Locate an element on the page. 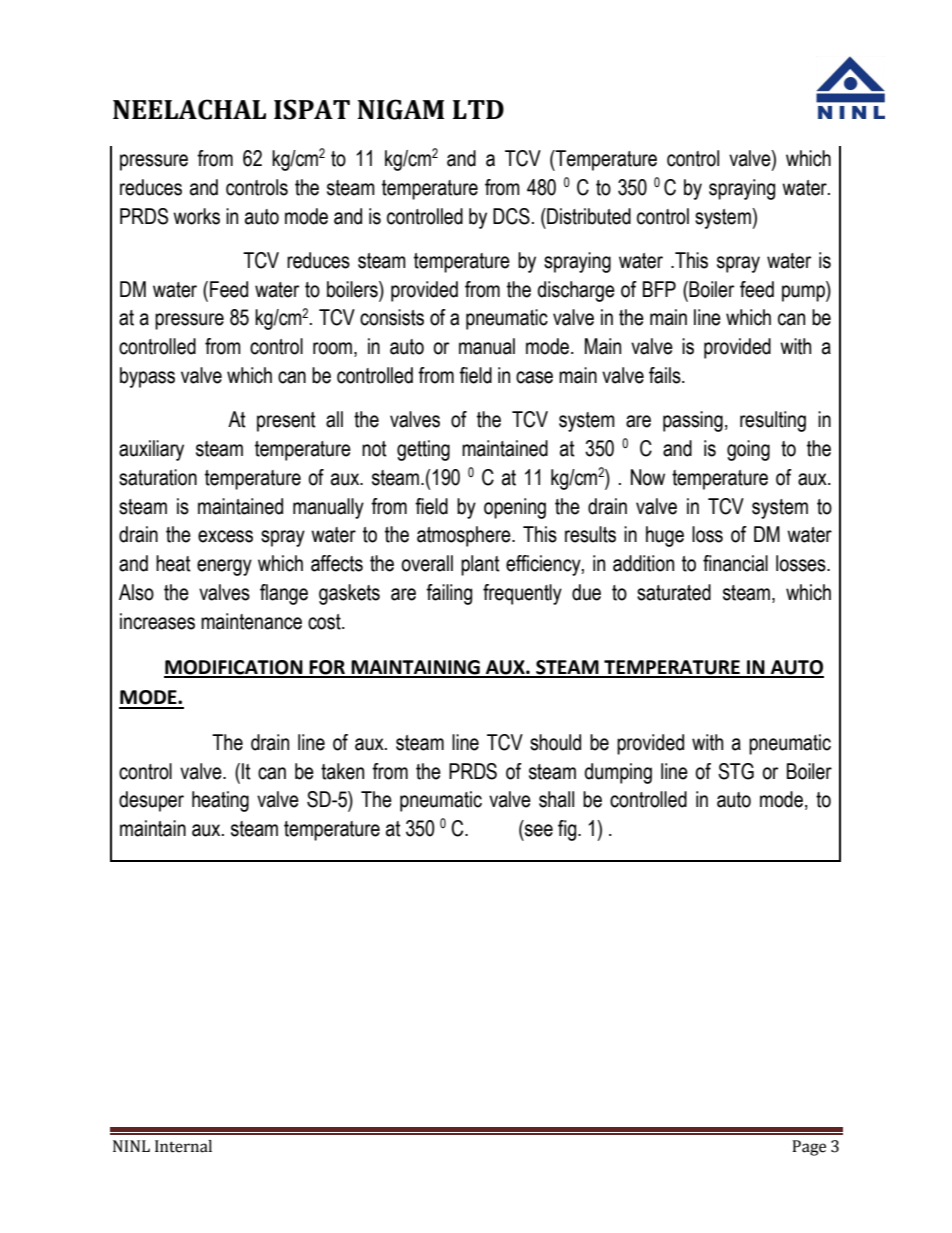  STG is located at coordinates (736, 771).
